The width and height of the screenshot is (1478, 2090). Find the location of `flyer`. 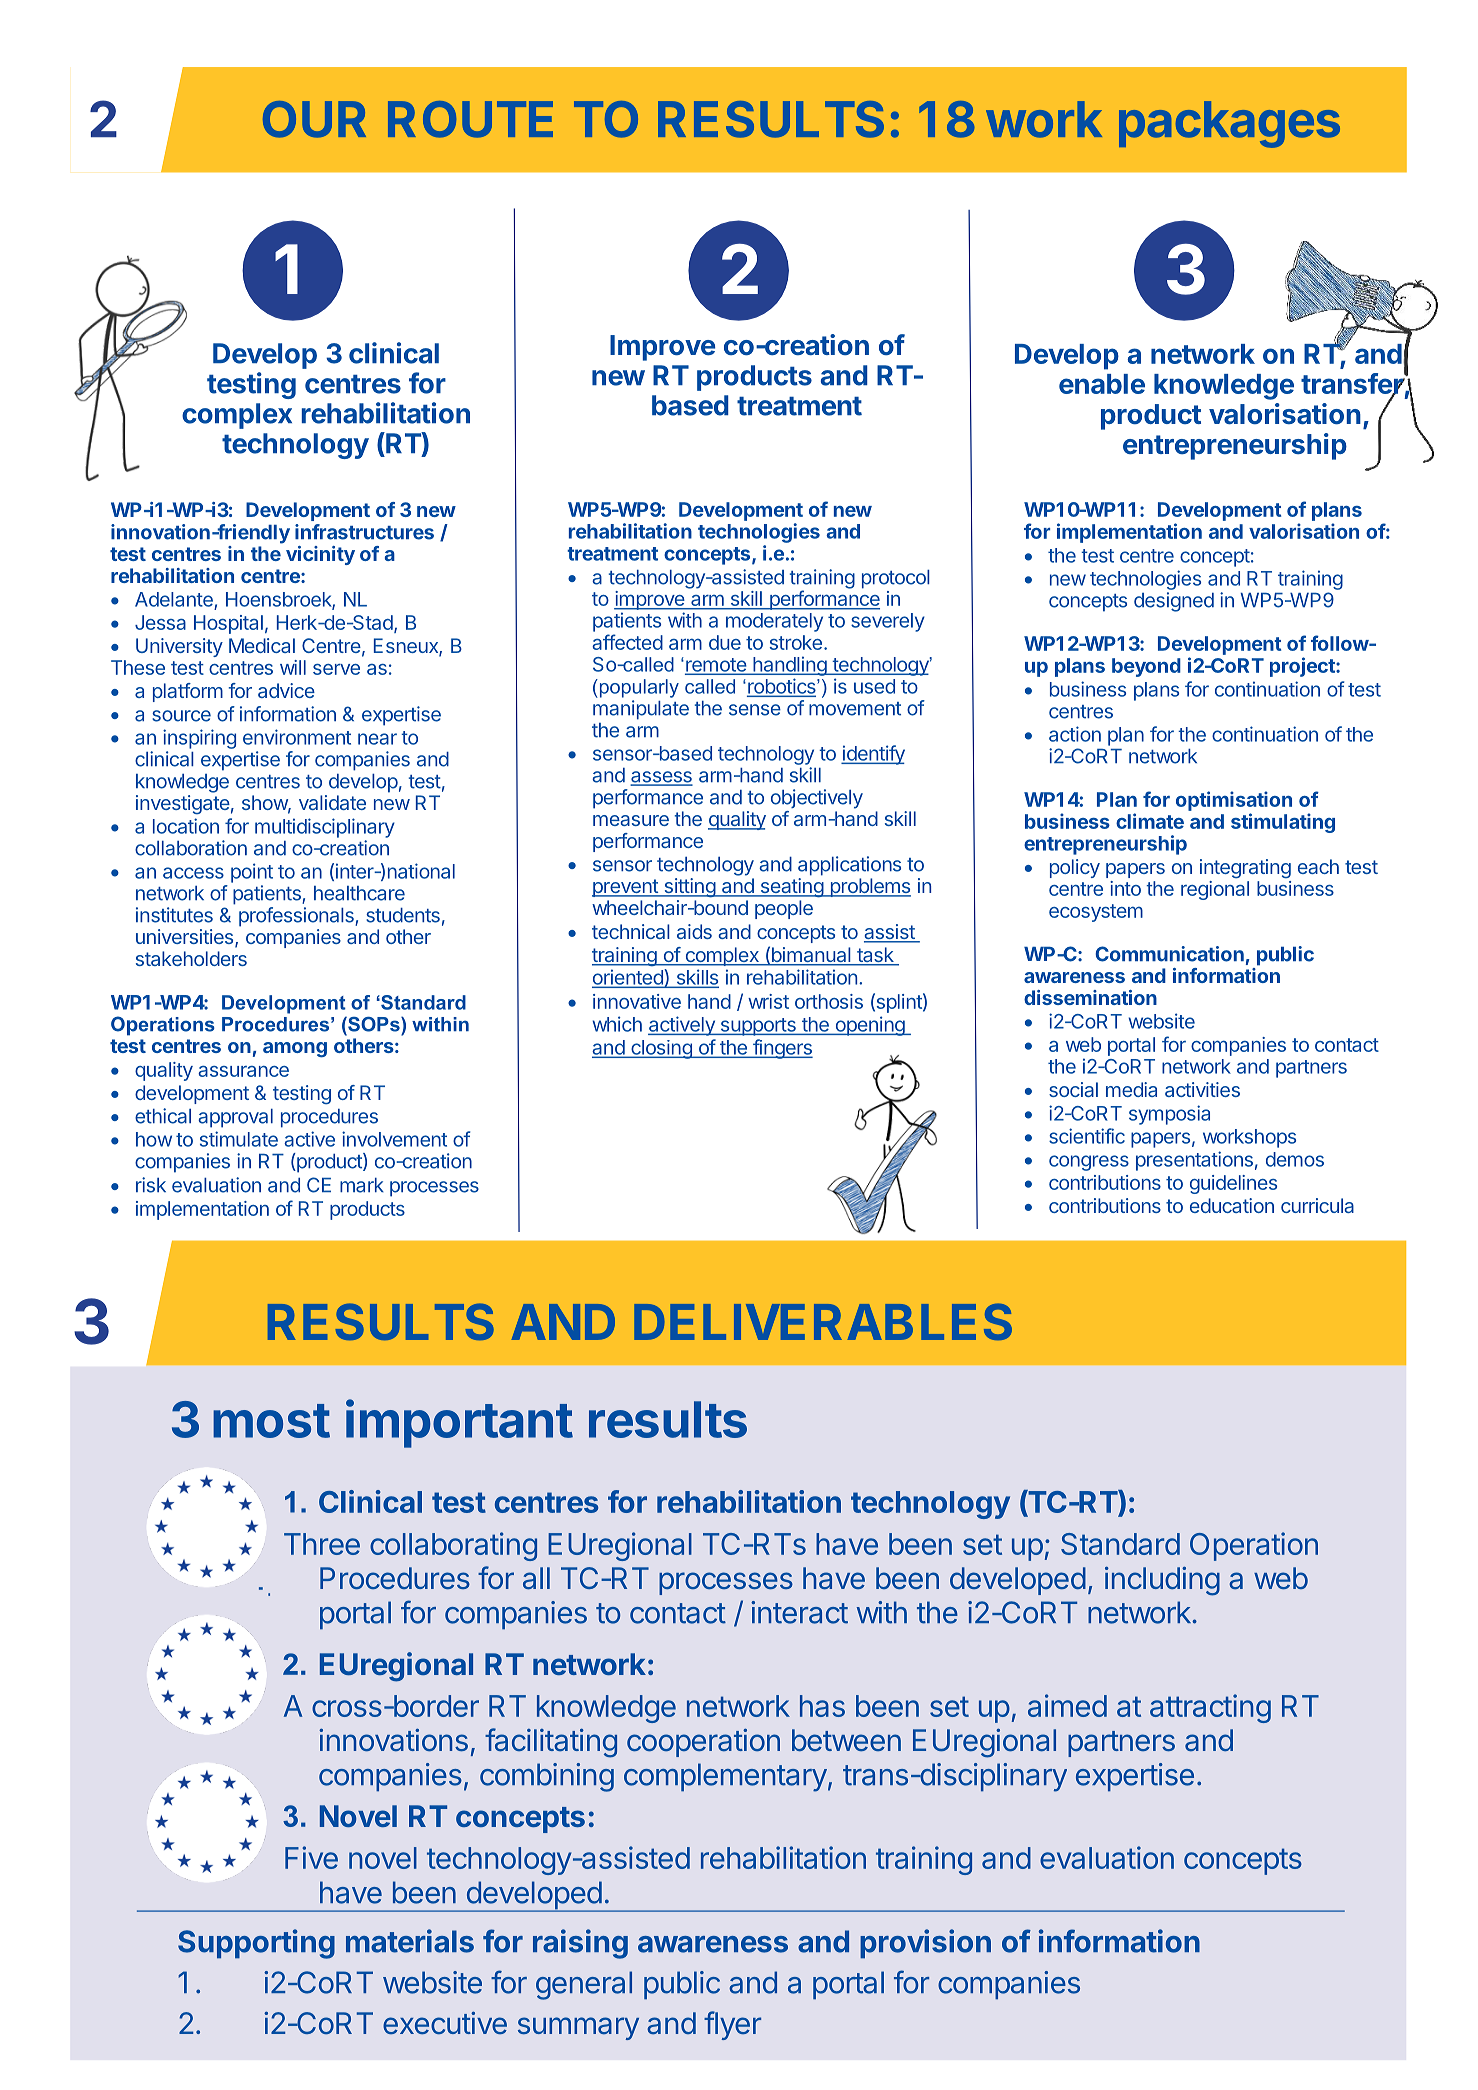

flyer is located at coordinates (732, 2025).
